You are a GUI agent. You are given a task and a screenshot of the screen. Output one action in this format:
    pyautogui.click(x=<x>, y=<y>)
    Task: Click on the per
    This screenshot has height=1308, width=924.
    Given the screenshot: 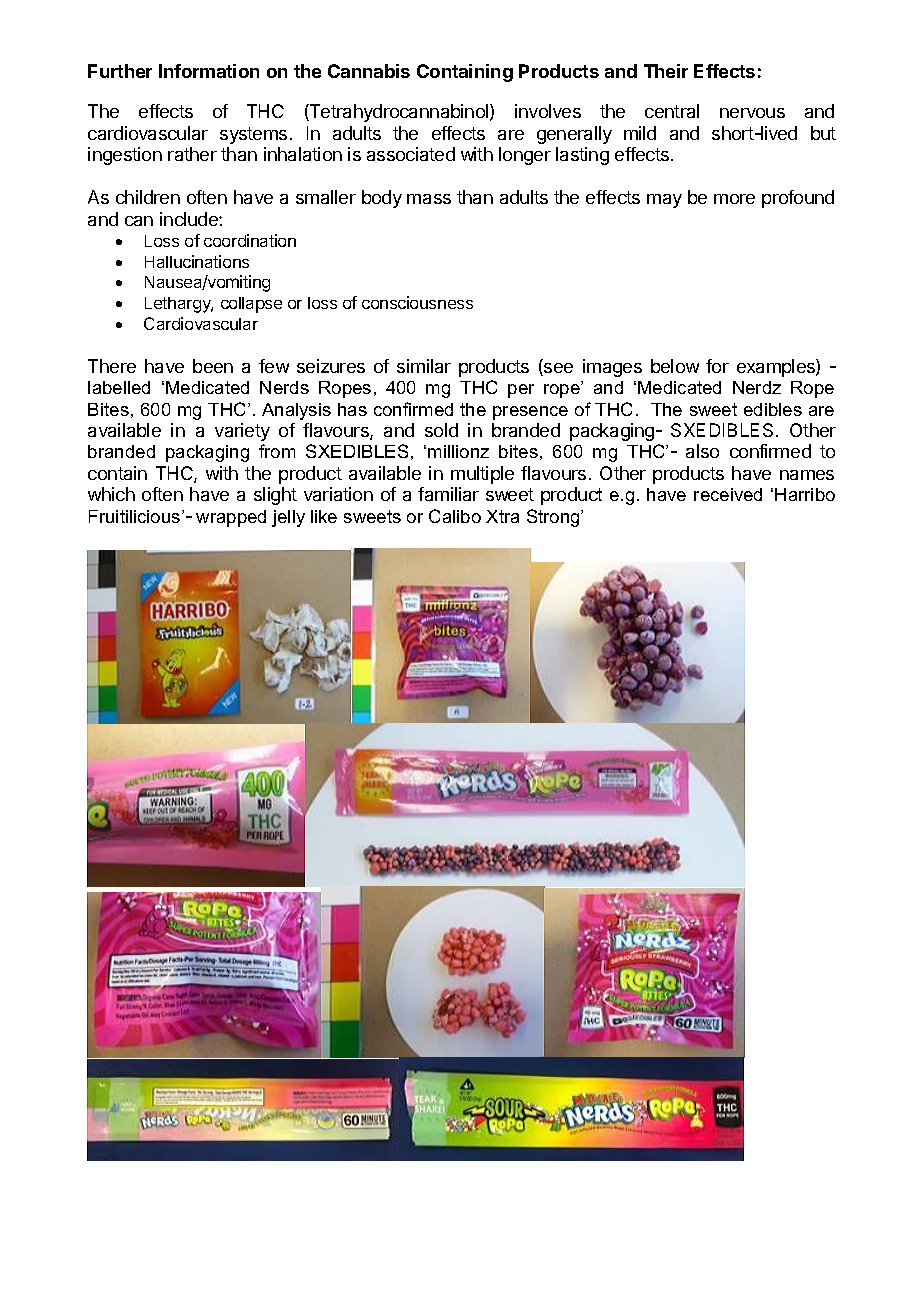 What is the action you would take?
    pyautogui.click(x=521, y=391)
